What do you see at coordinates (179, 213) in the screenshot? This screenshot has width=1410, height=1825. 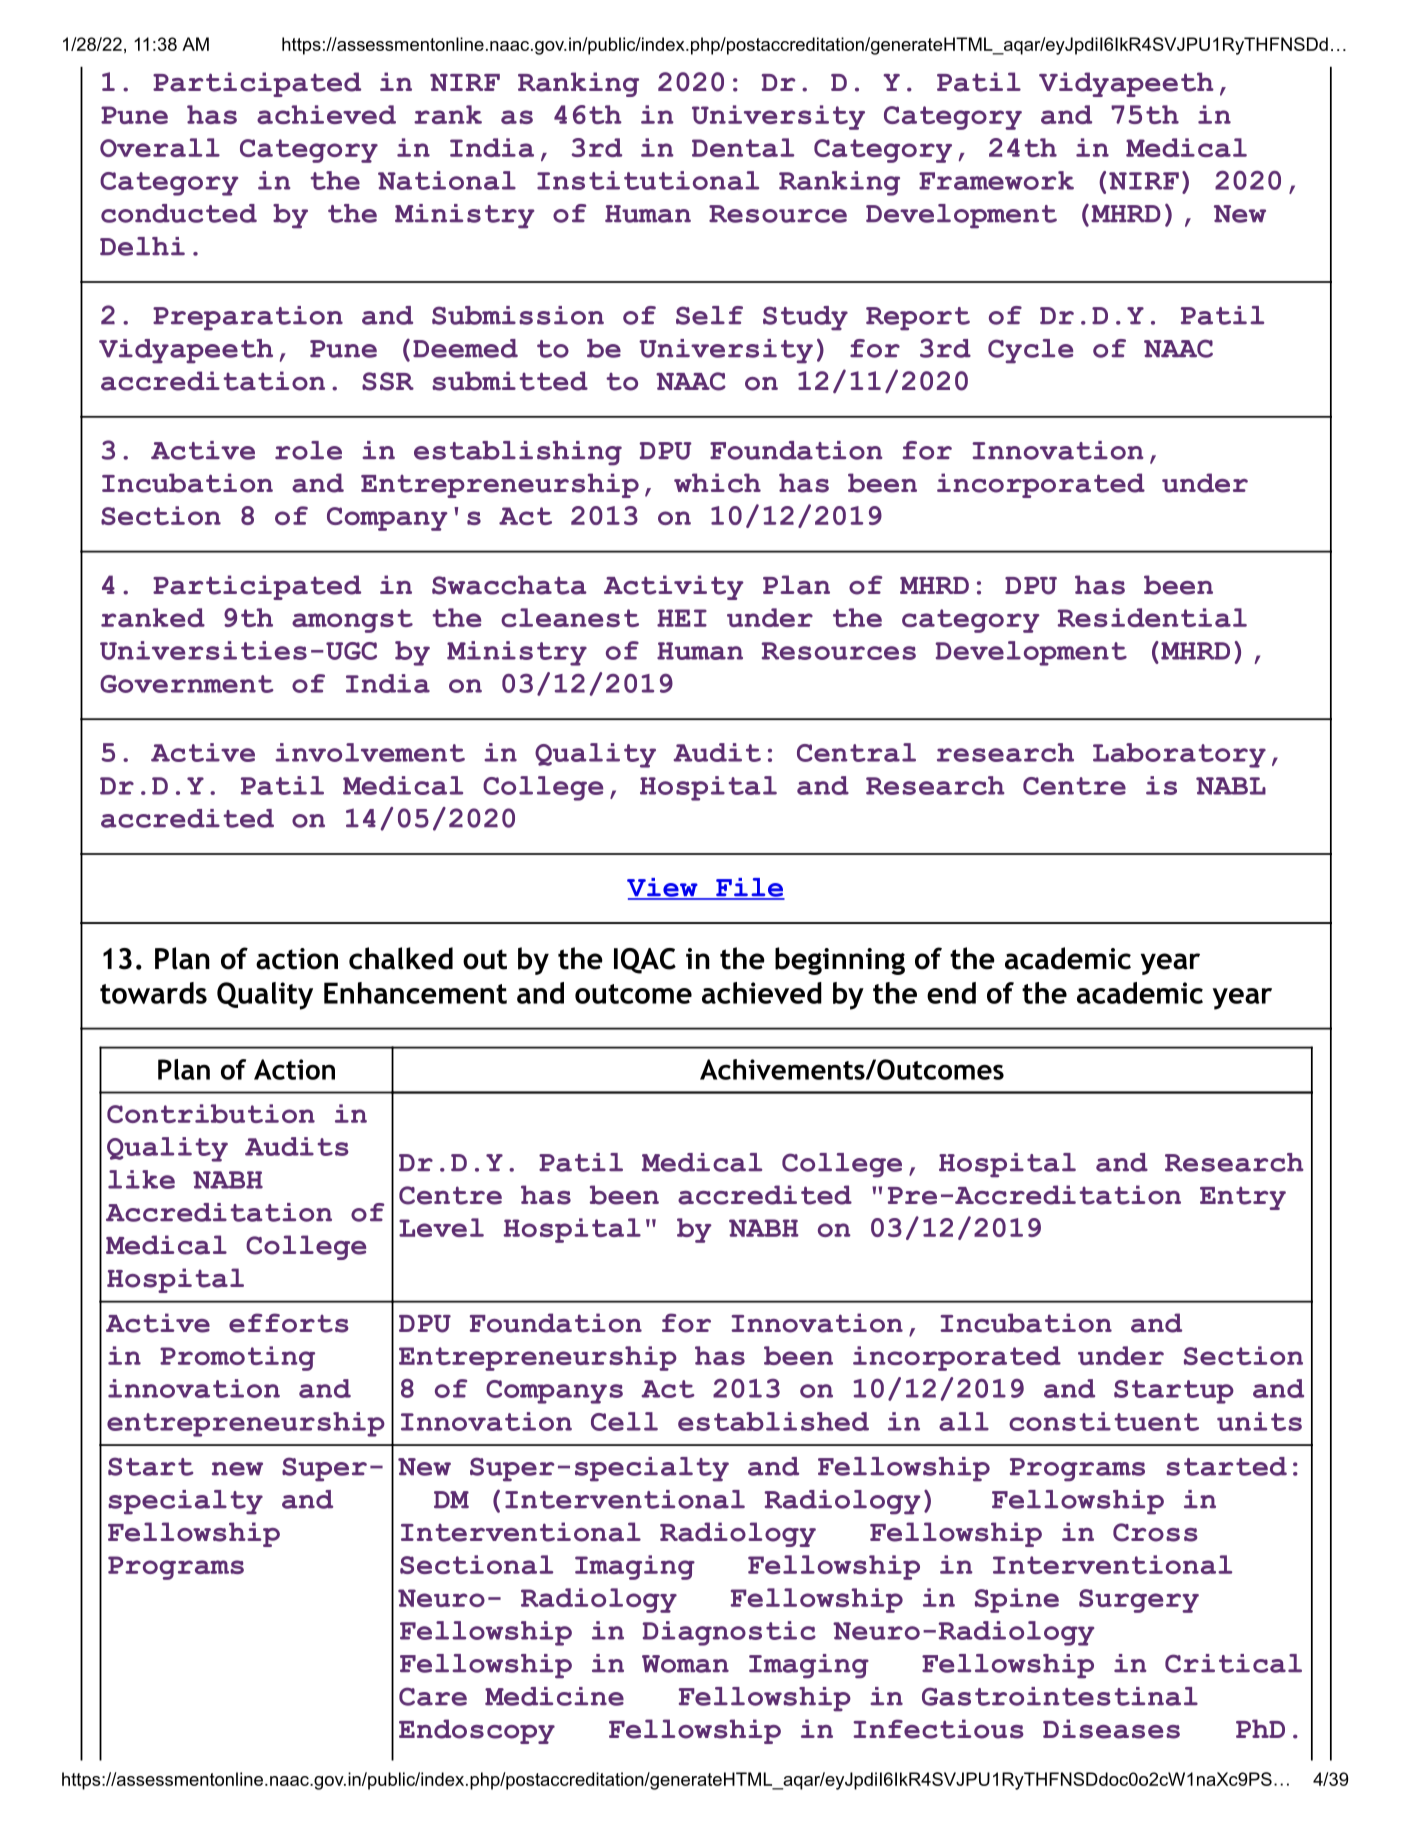 I see `conducted` at bounding box center [179, 213].
